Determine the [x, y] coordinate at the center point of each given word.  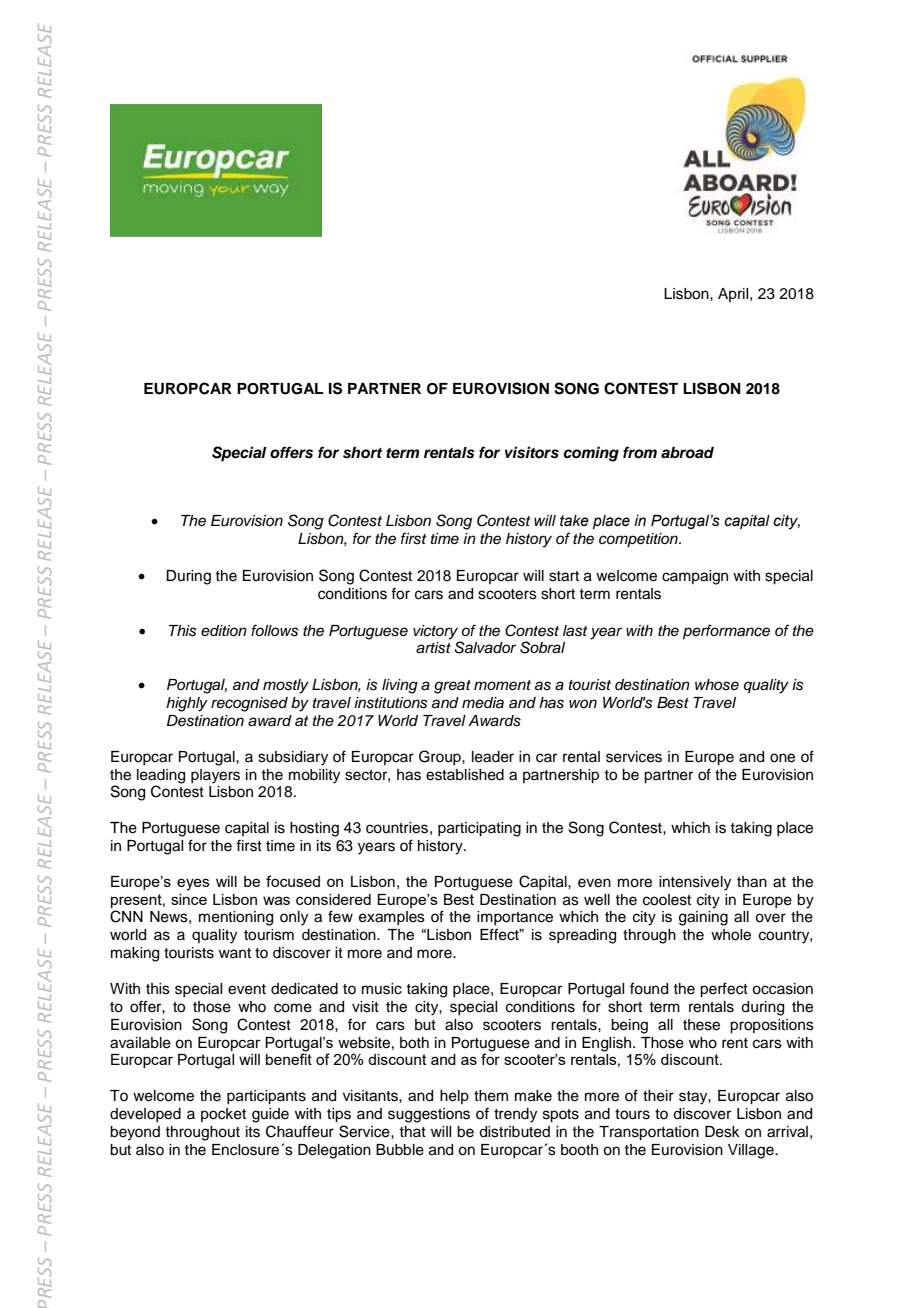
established [465, 775]
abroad [687, 453]
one [782, 758]
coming [591, 454]
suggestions [429, 1115]
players [215, 776]
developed [145, 1115]
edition [224, 630]
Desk [722, 1132]
